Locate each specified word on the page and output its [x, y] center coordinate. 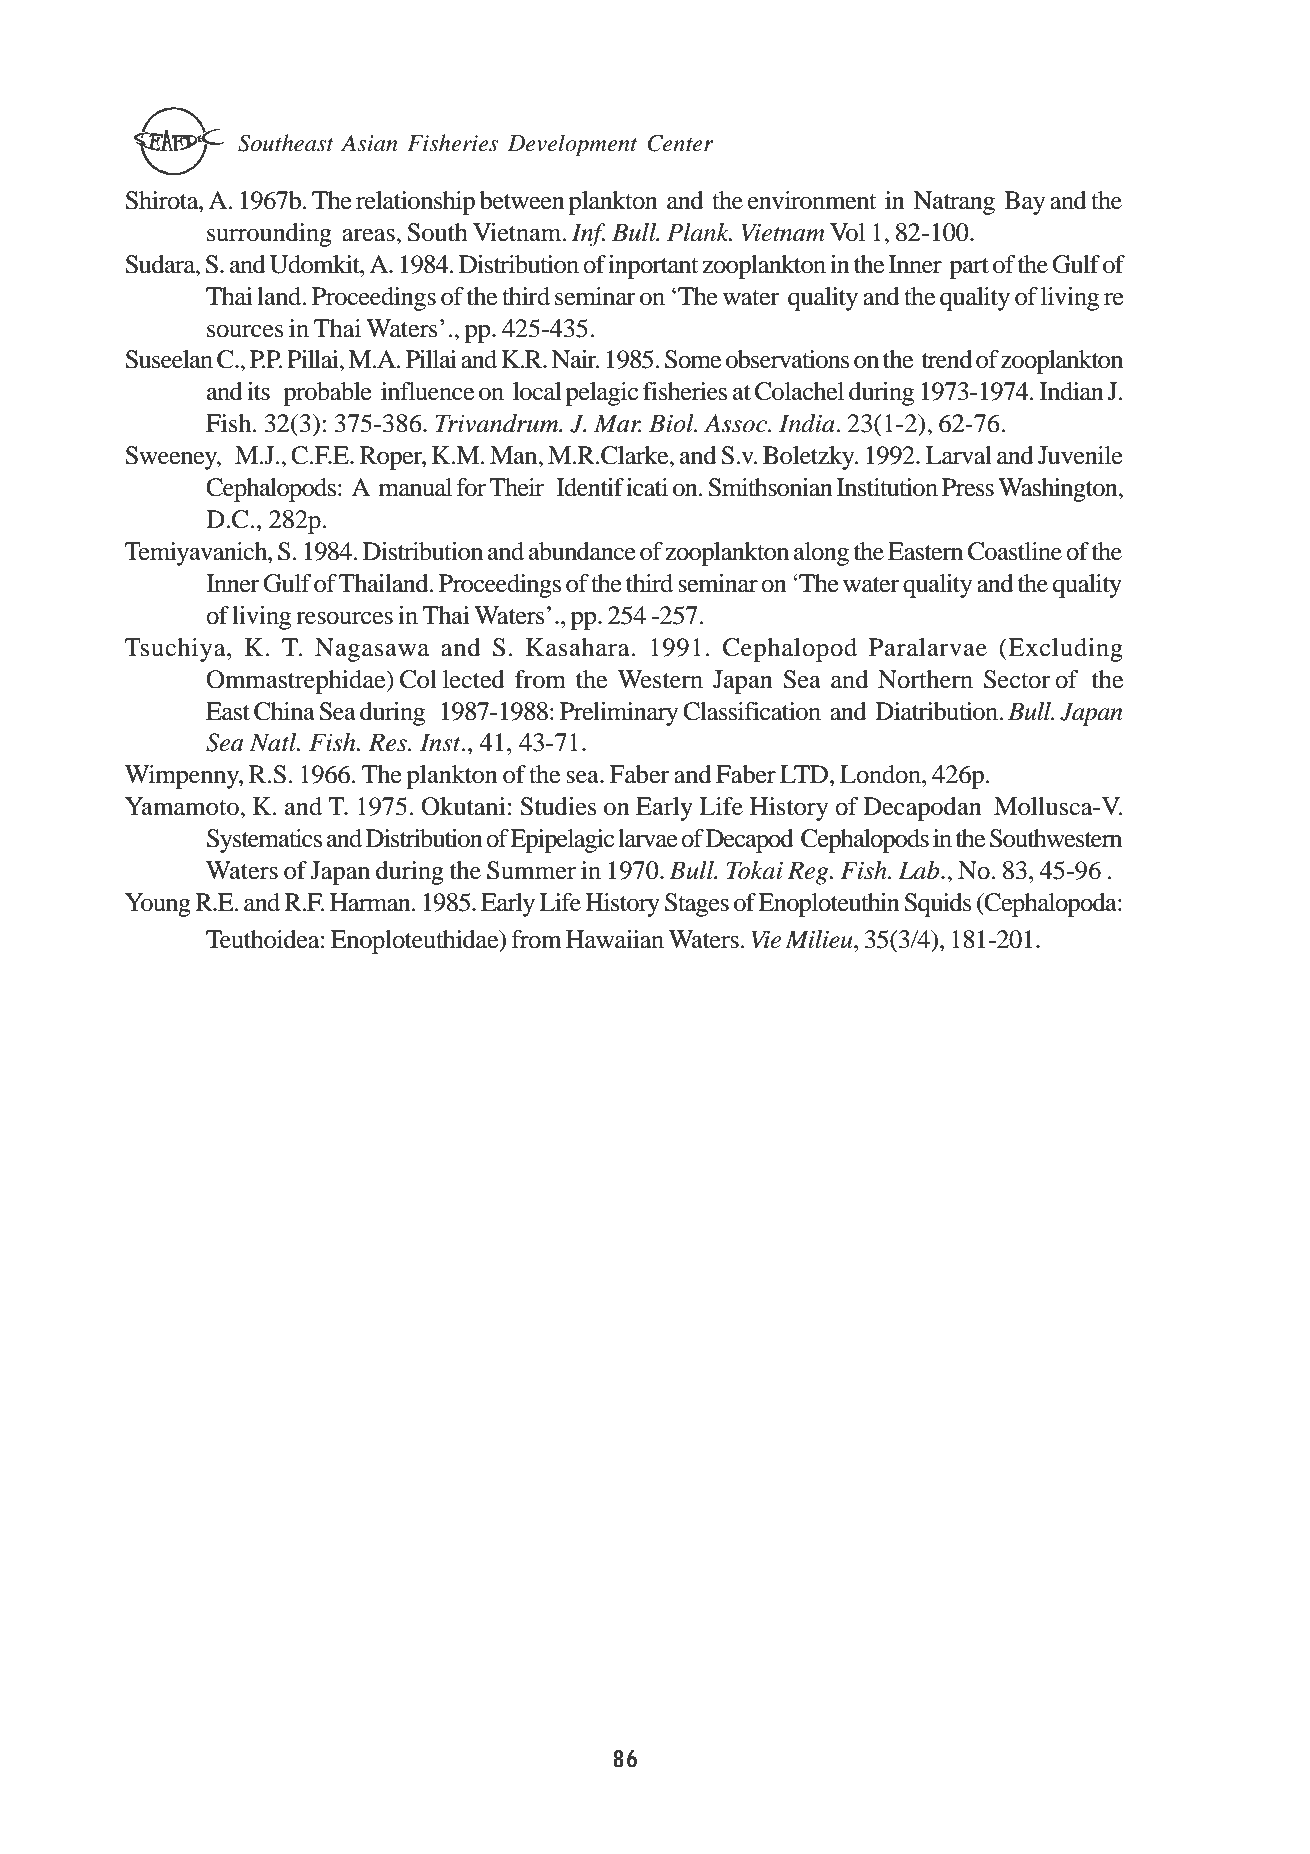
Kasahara [579, 647]
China [284, 711]
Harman [371, 902]
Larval [959, 455]
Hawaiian [615, 939]
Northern [925, 679]
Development [572, 145]
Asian [369, 143]
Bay [1024, 203]
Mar [617, 423]
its [258, 391]
